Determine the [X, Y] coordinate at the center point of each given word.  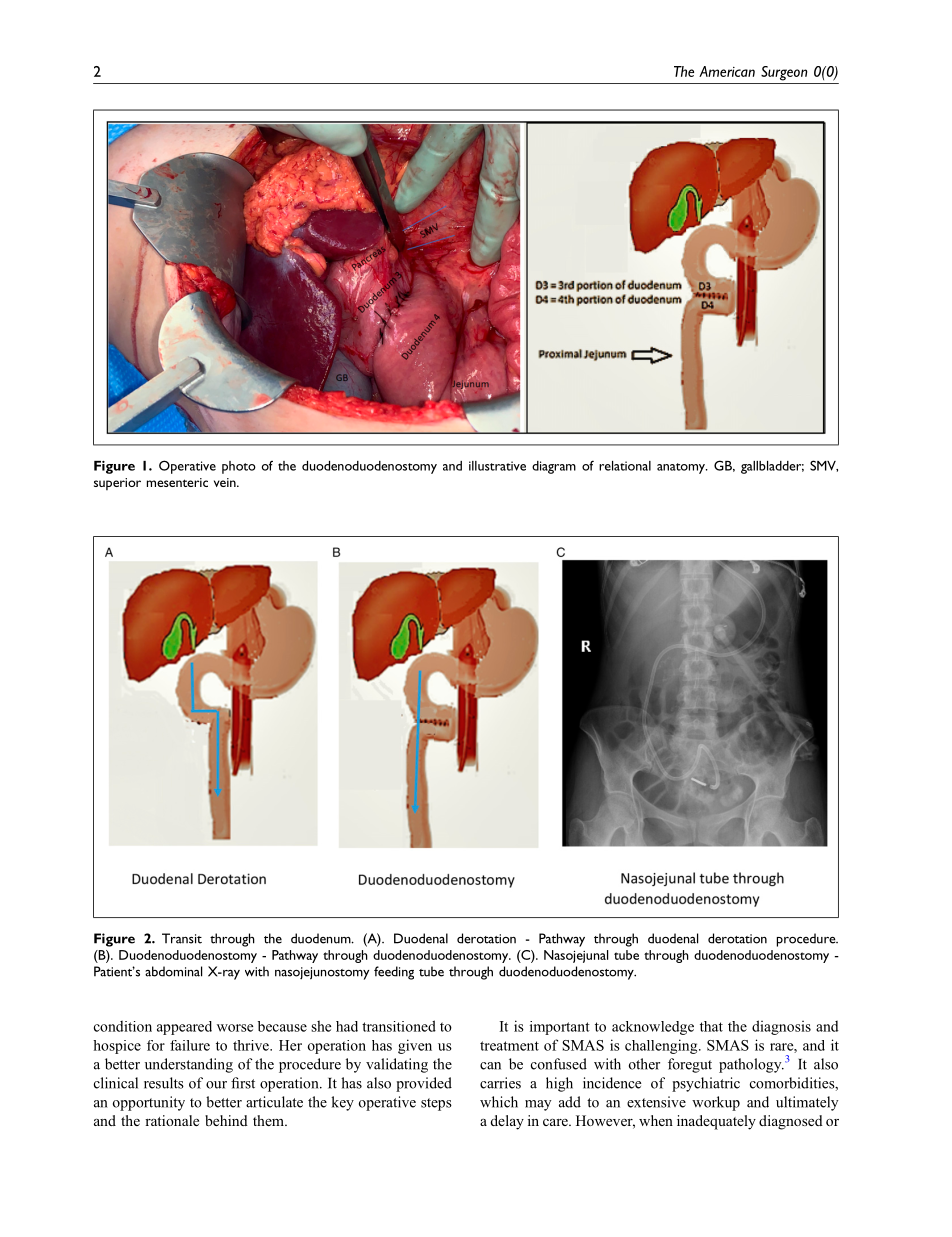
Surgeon [784, 73]
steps [436, 1104]
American [727, 71]
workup [716, 1103]
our [216, 1085]
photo [239, 467]
